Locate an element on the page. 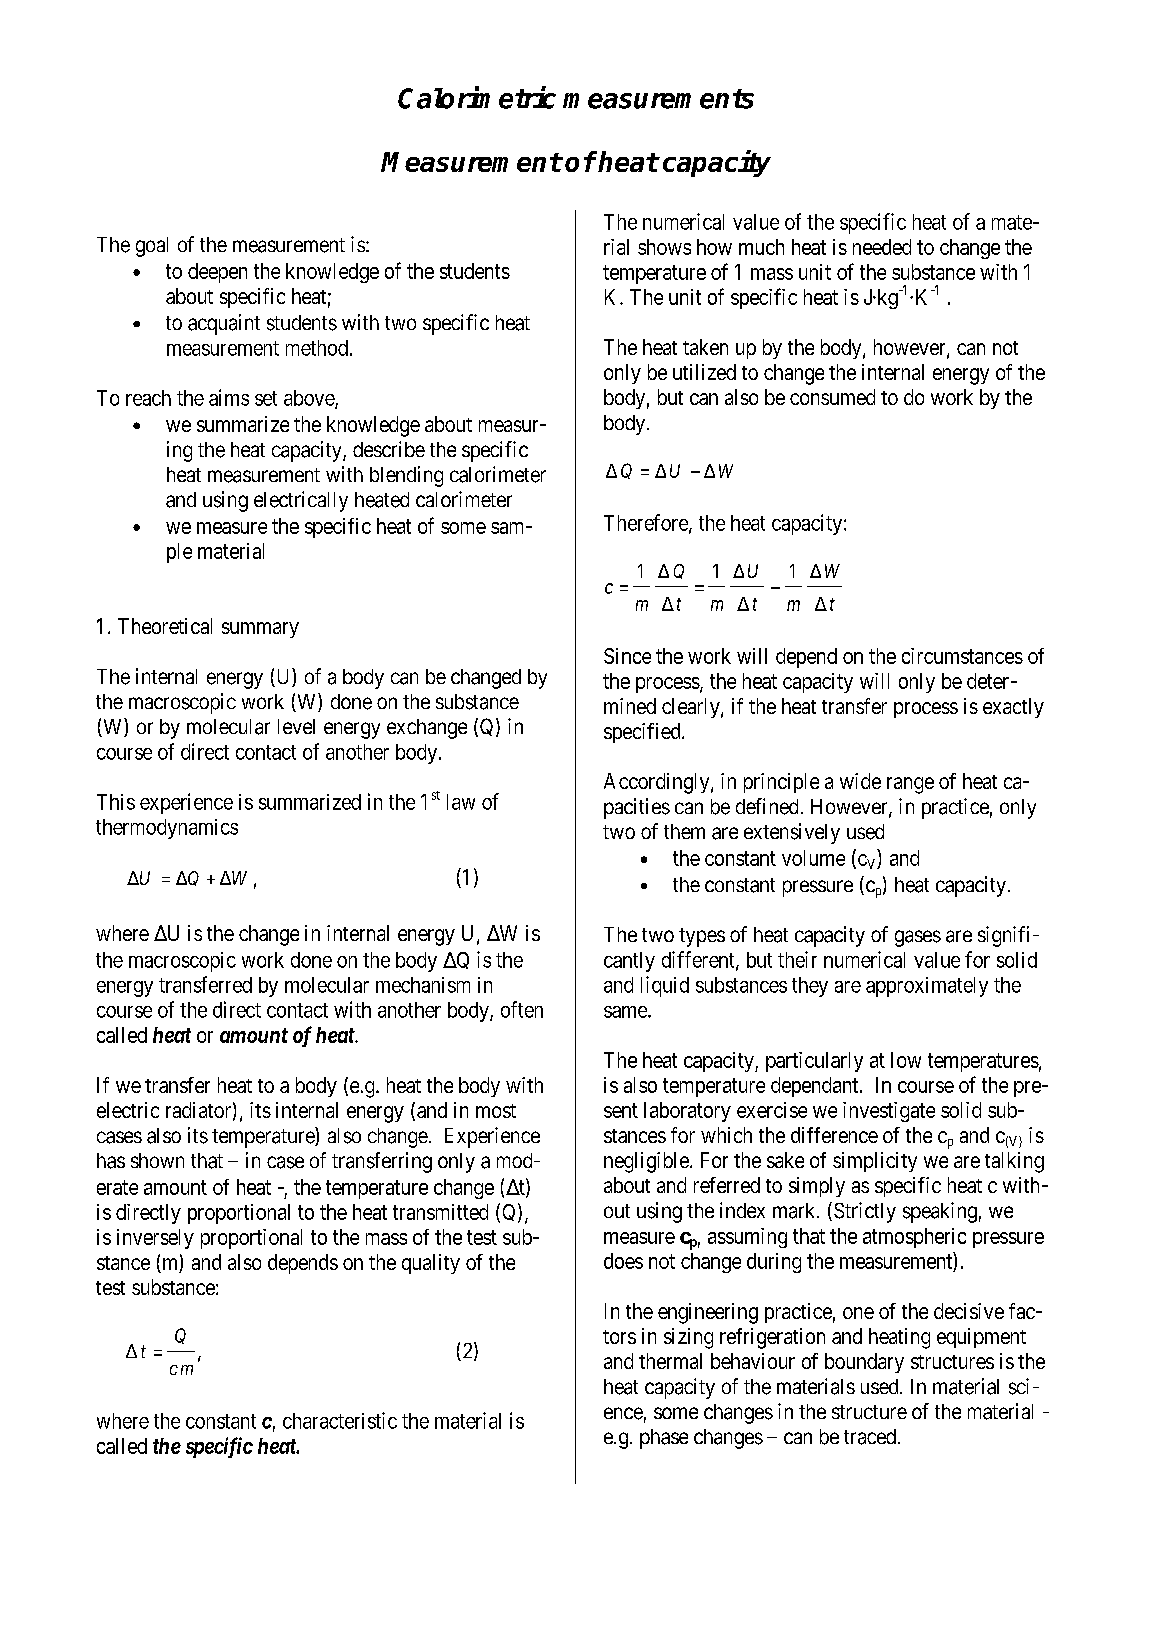 Image resolution: width=1151 pixels, height=1629 pixels. characteristic is located at coordinates (340, 1420).
